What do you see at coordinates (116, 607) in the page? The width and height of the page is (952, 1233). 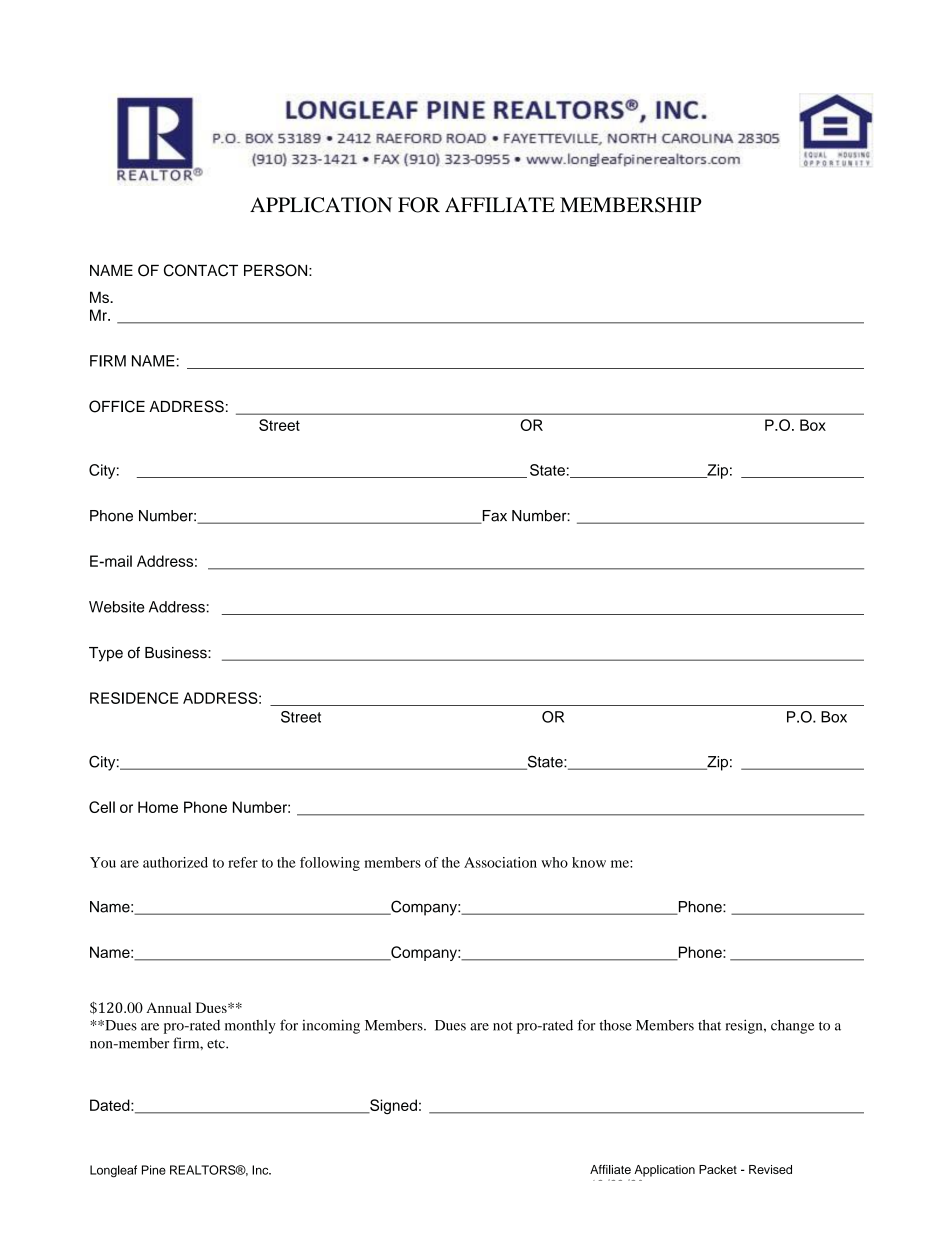 I see `Website` at bounding box center [116, 607].
